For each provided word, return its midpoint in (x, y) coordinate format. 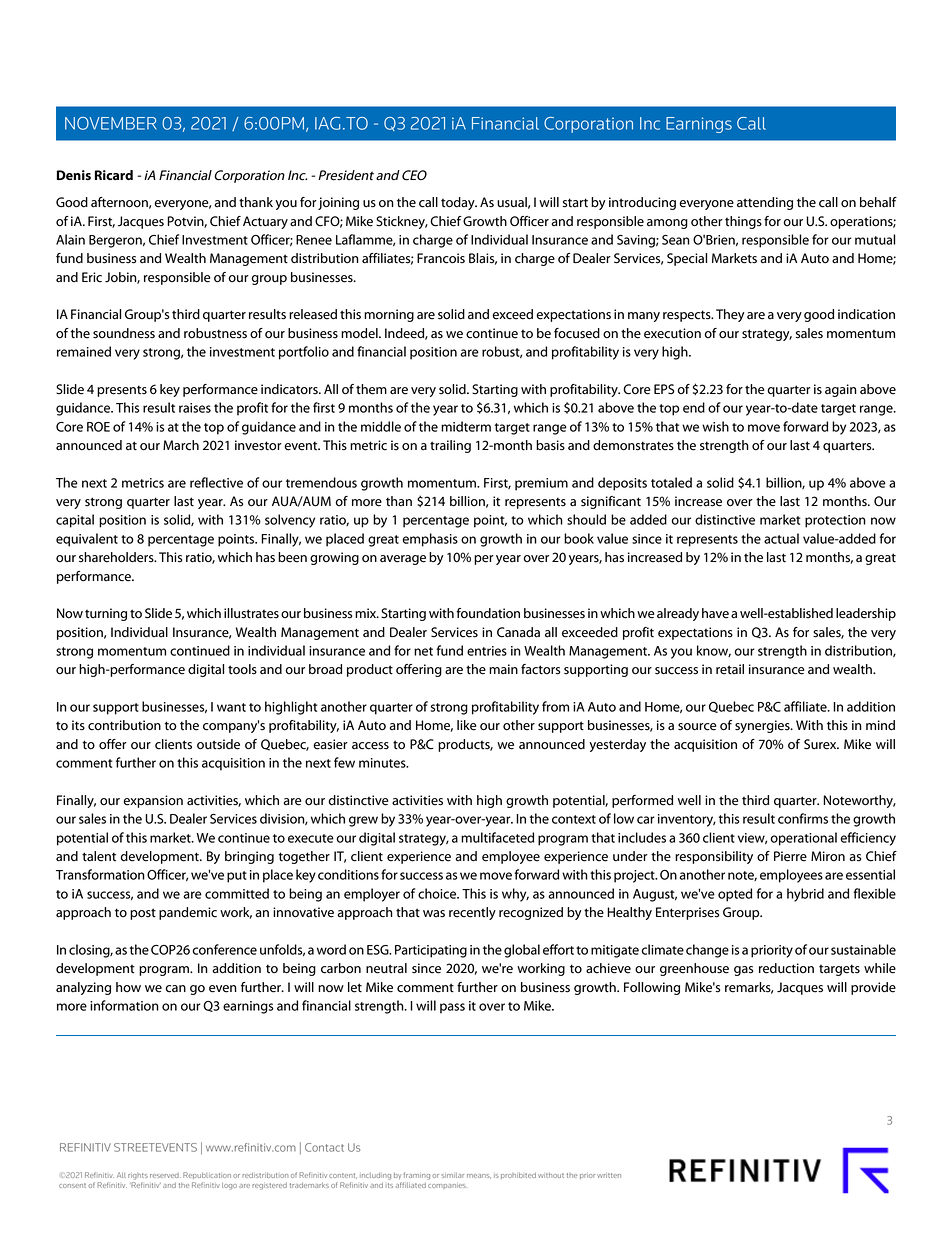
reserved (165, 1175)
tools (242, 669)
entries (487, 651)
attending (765, 203)
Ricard (114, 175)
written (609, 1175)
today (459, 203)
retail (730, 669)
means (479, 1176)
